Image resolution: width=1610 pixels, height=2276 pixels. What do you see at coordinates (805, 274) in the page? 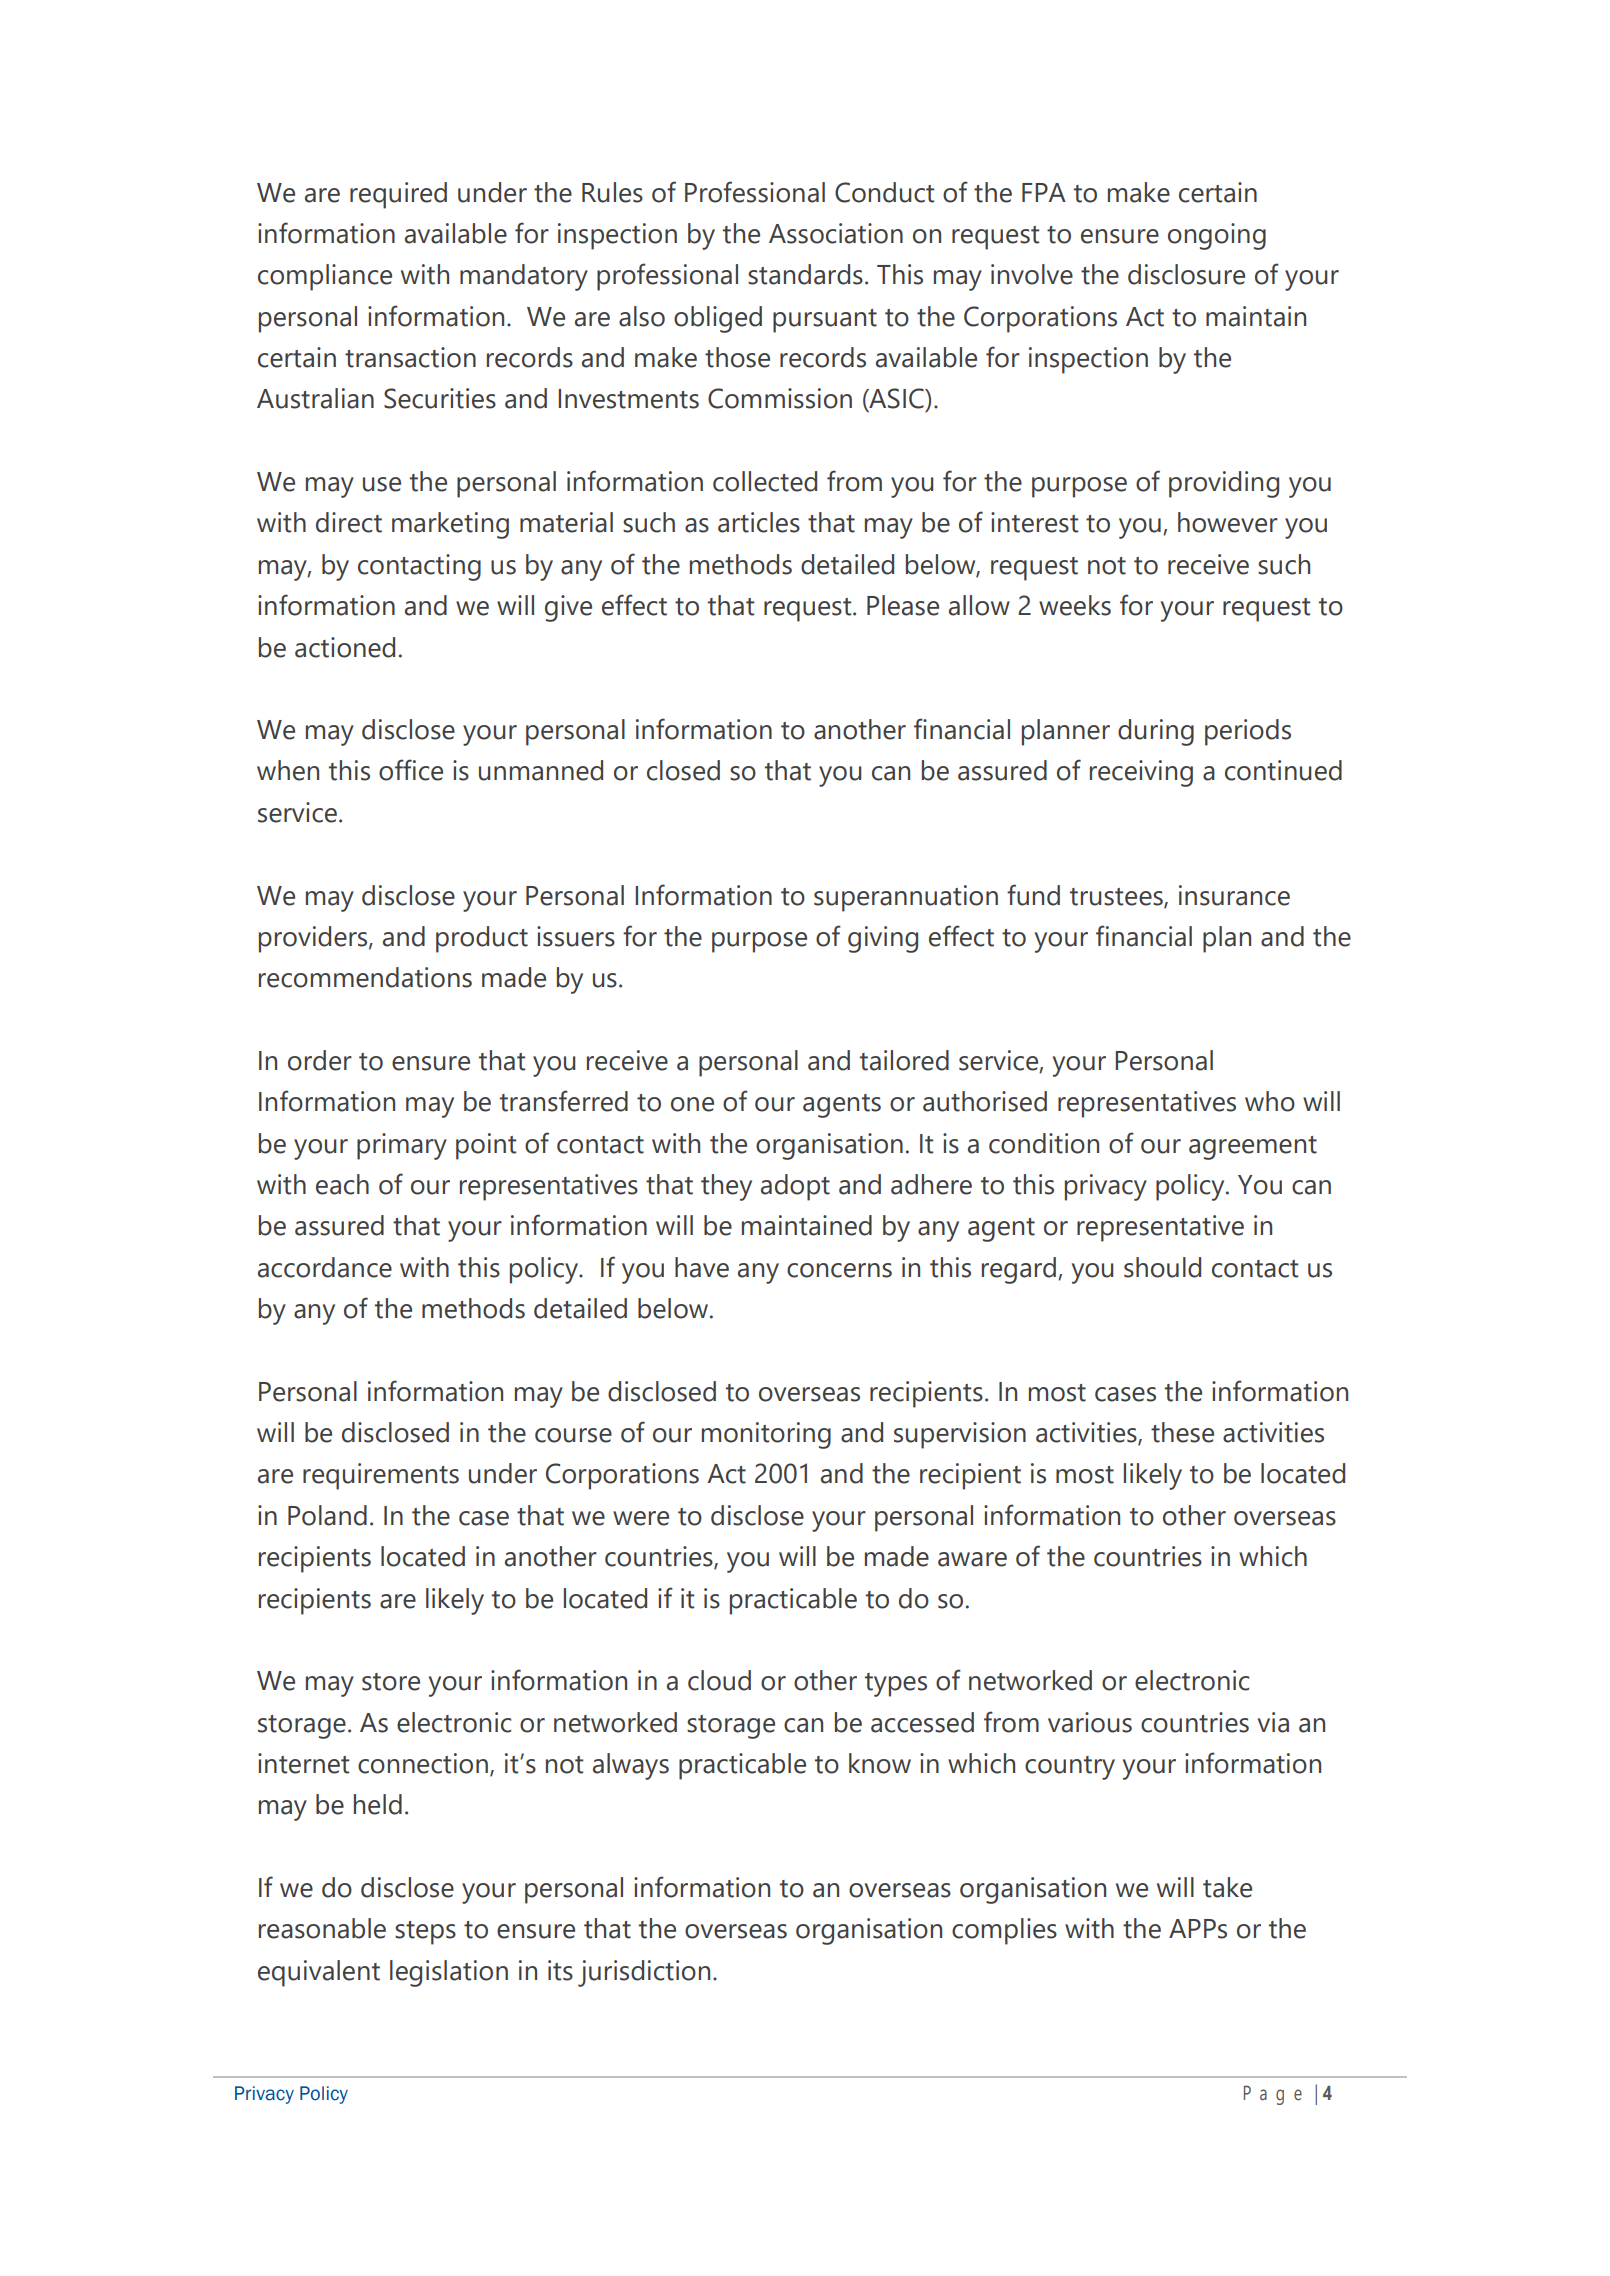
I see `standards` at bounding box center [805, 274].
